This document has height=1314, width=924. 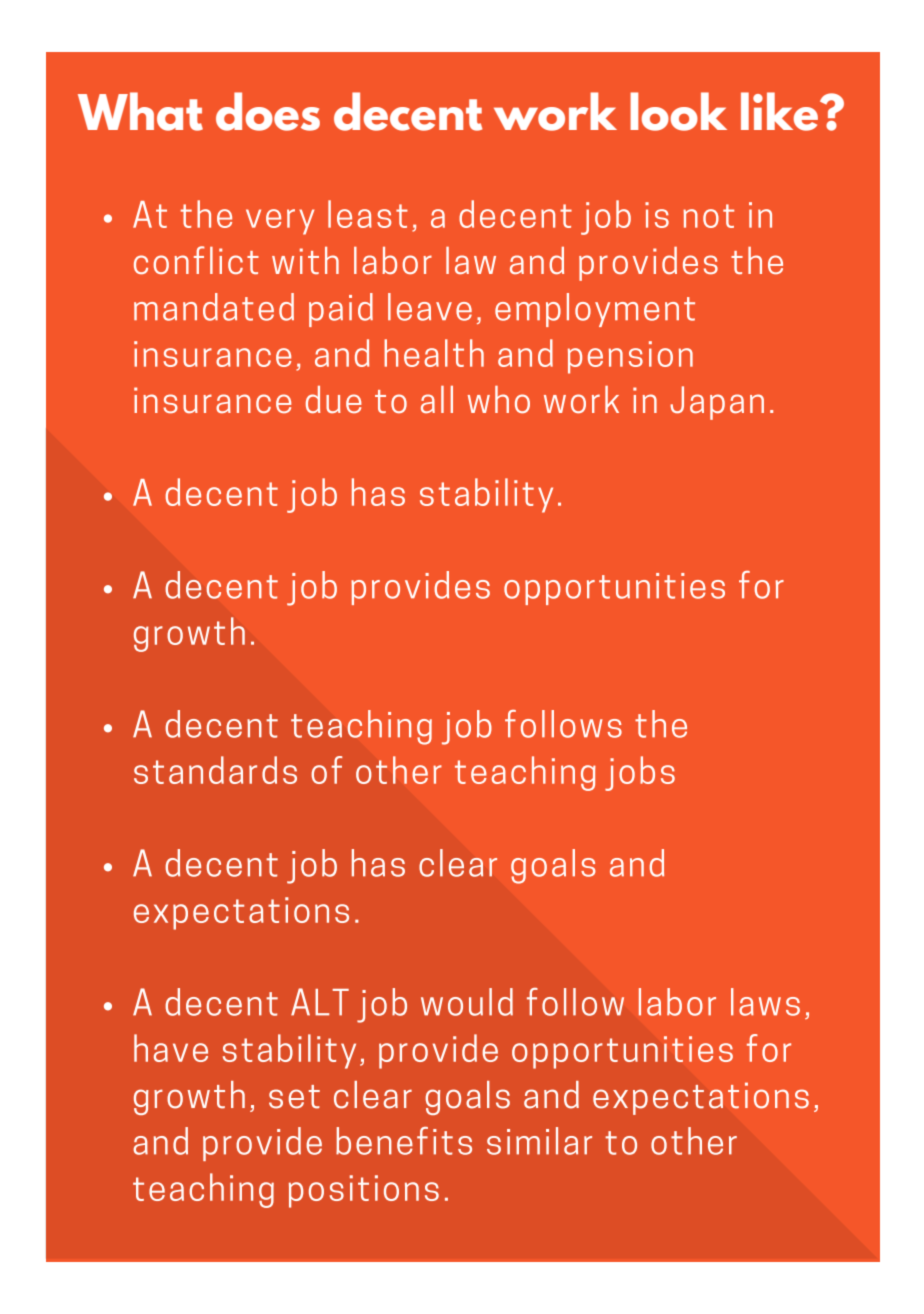 I want to click on does, so click(x=268, y=111).
